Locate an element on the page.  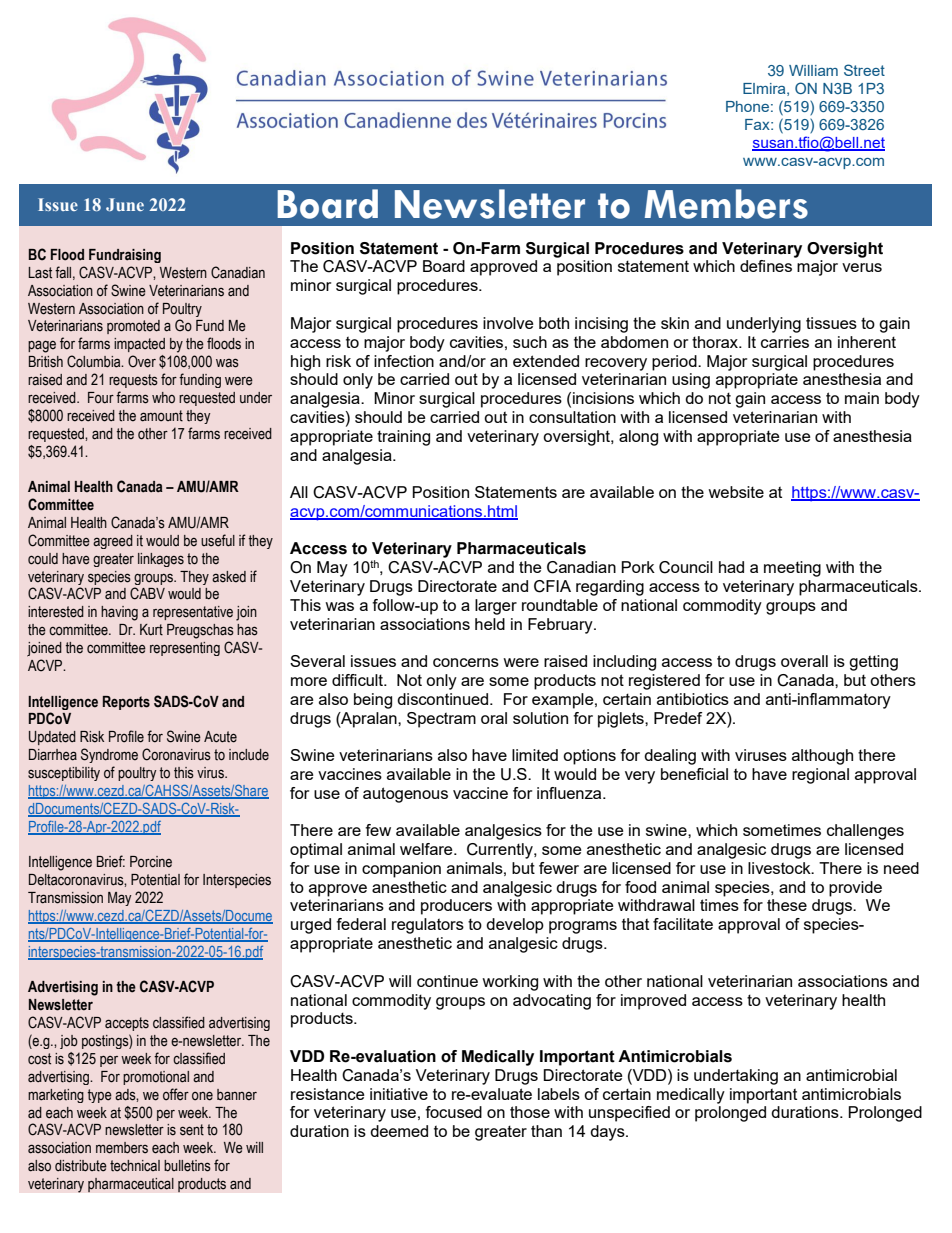
technical is located at coordinates (135, 1166).
